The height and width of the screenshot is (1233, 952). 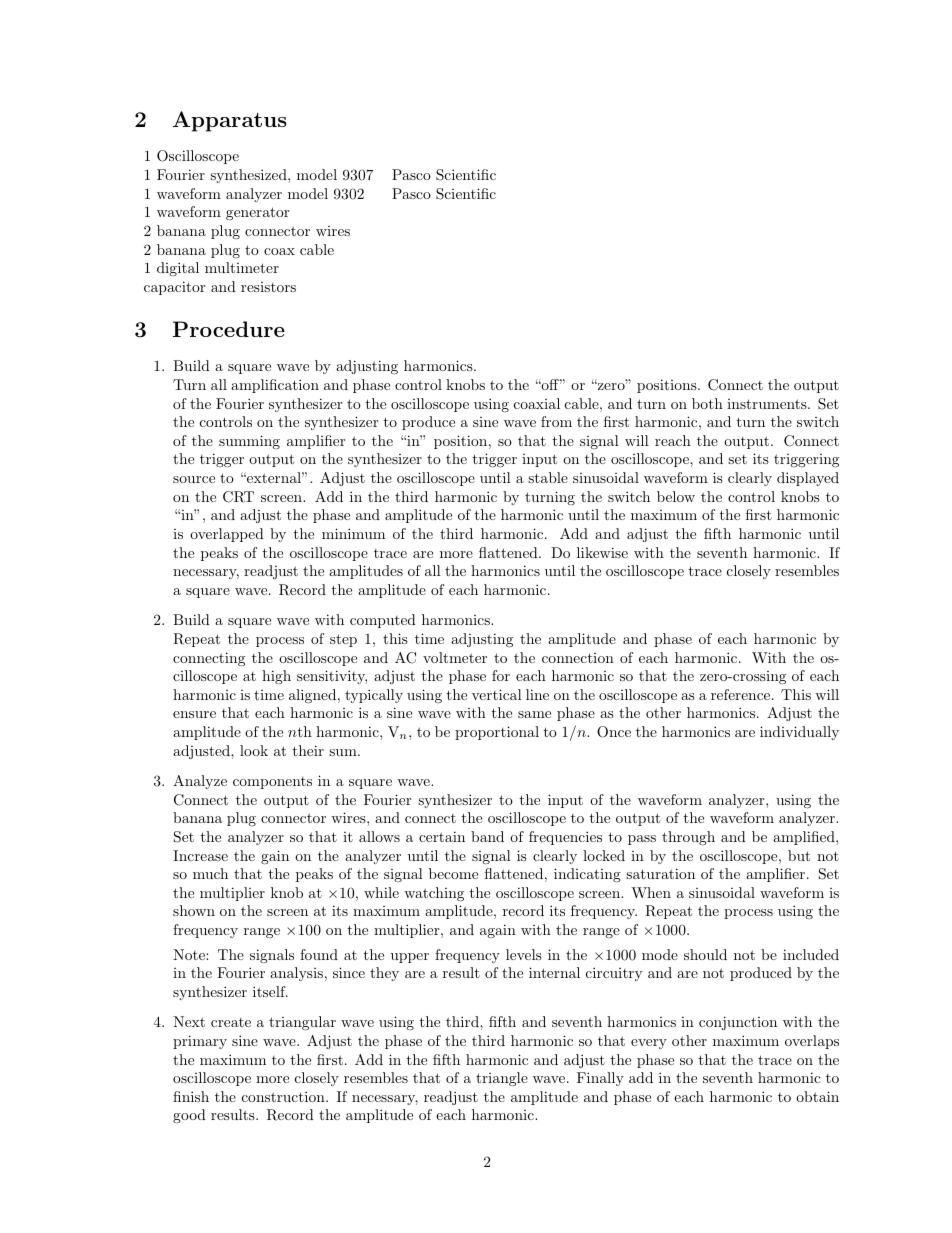 What do you see at coordinates (742, 694) in the screenshot?
I see `reference` at bounding box center [742, 694].
